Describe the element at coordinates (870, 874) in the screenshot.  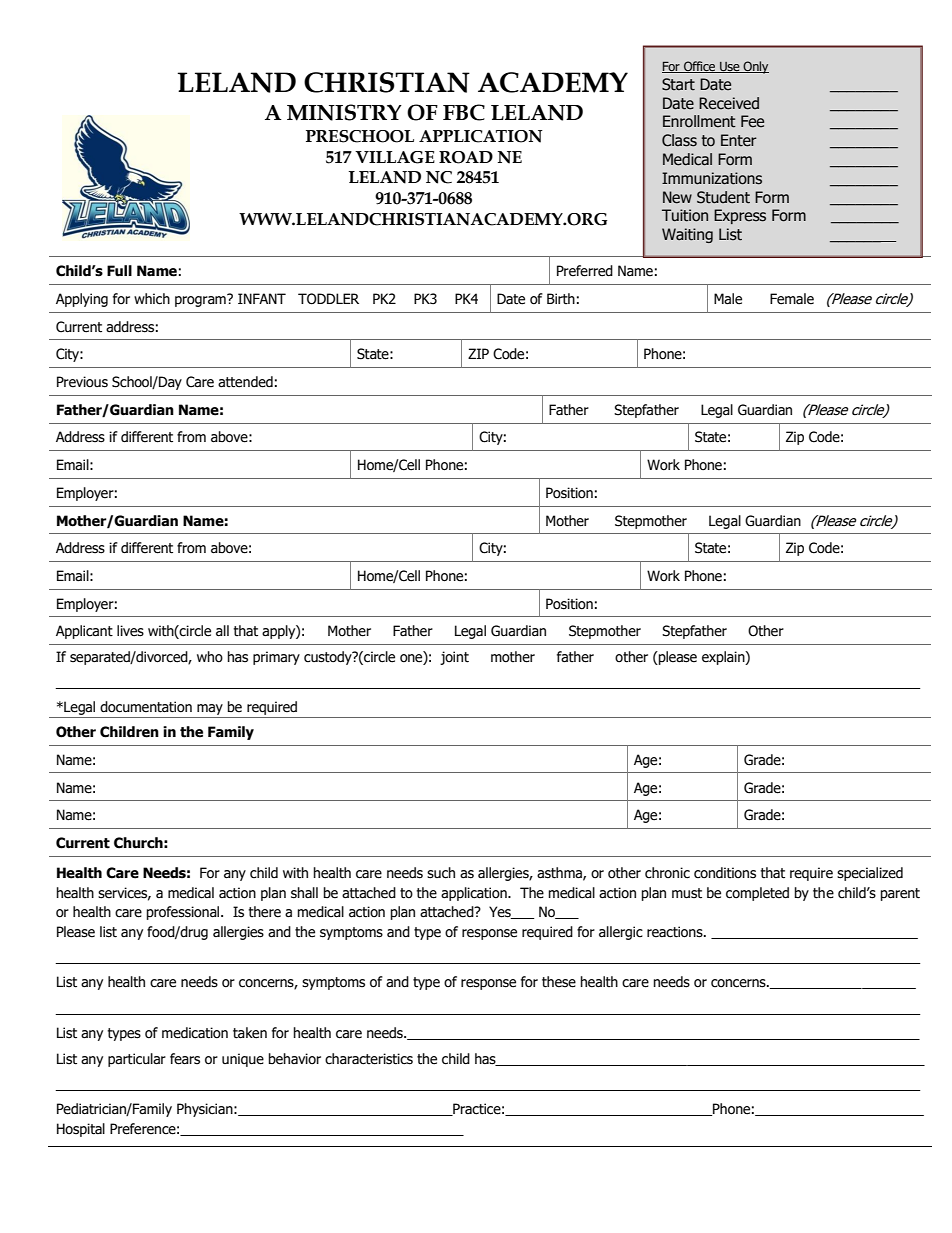
I see `specialized` at that location.
